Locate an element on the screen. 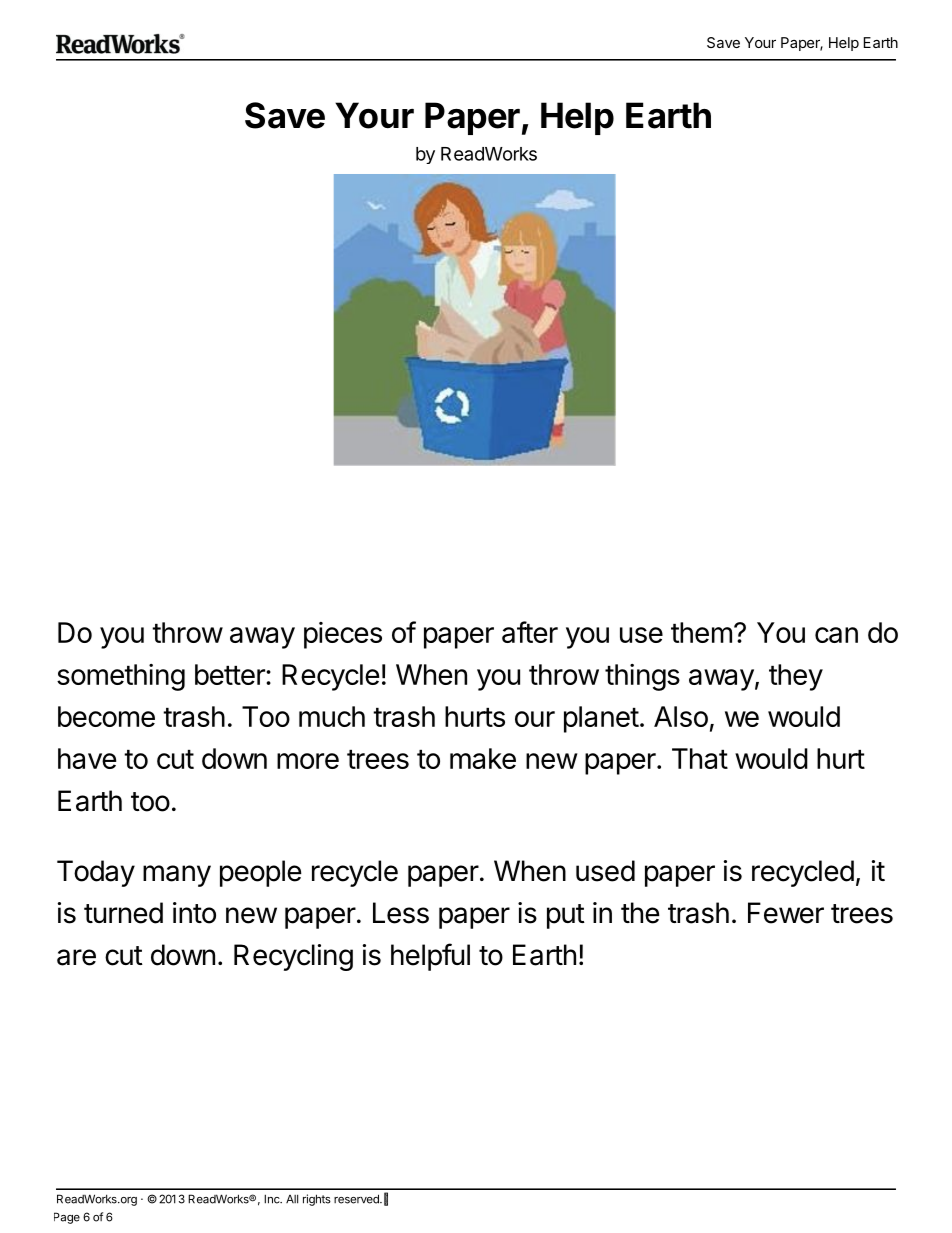 The width and height of the screenshot is (952, 1233). them is located at coordinates (701, 632).
